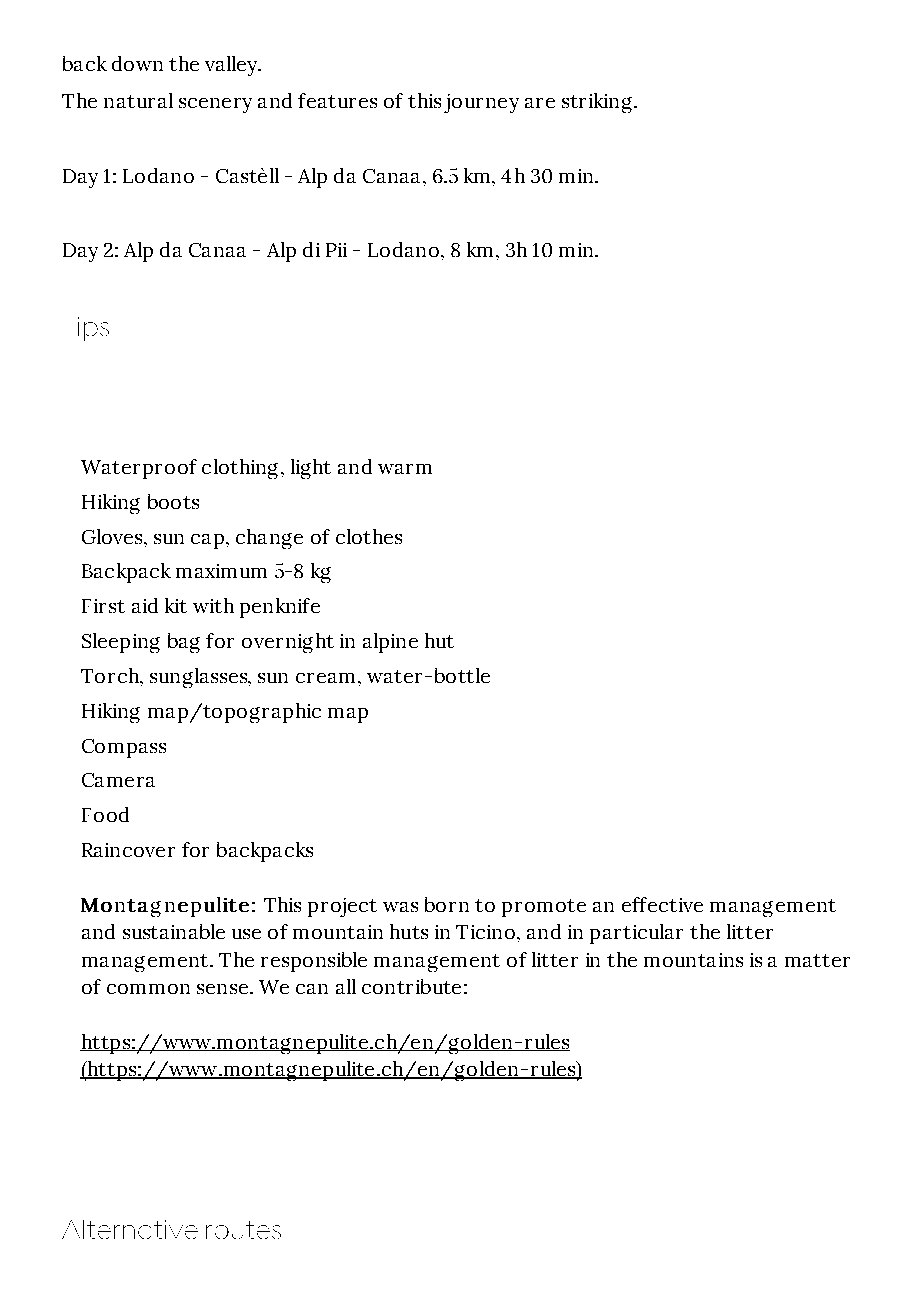 The image size is (924, 1308). I want to click on Food, so click(105, 814).
